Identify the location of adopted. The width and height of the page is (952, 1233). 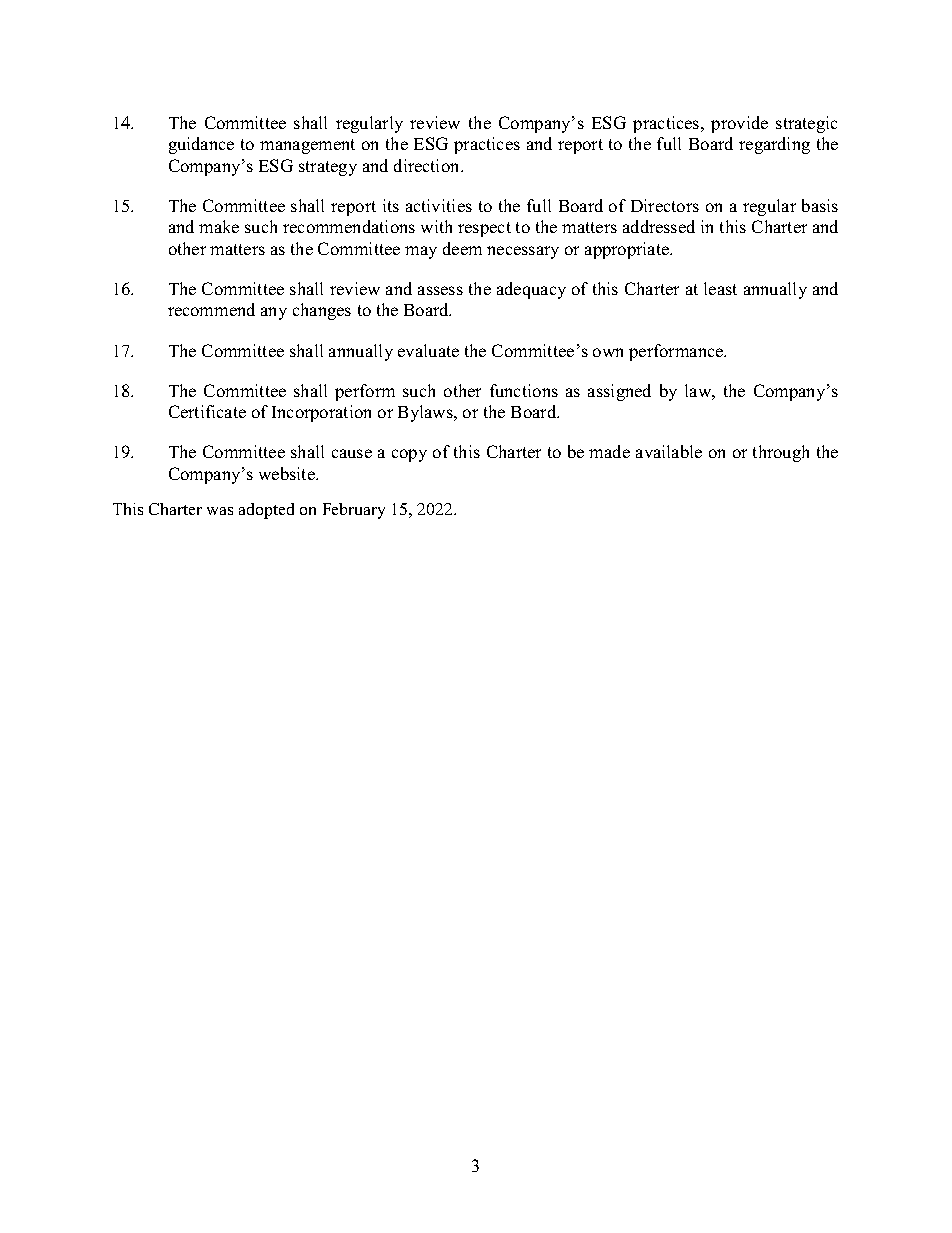
(266, 511).
